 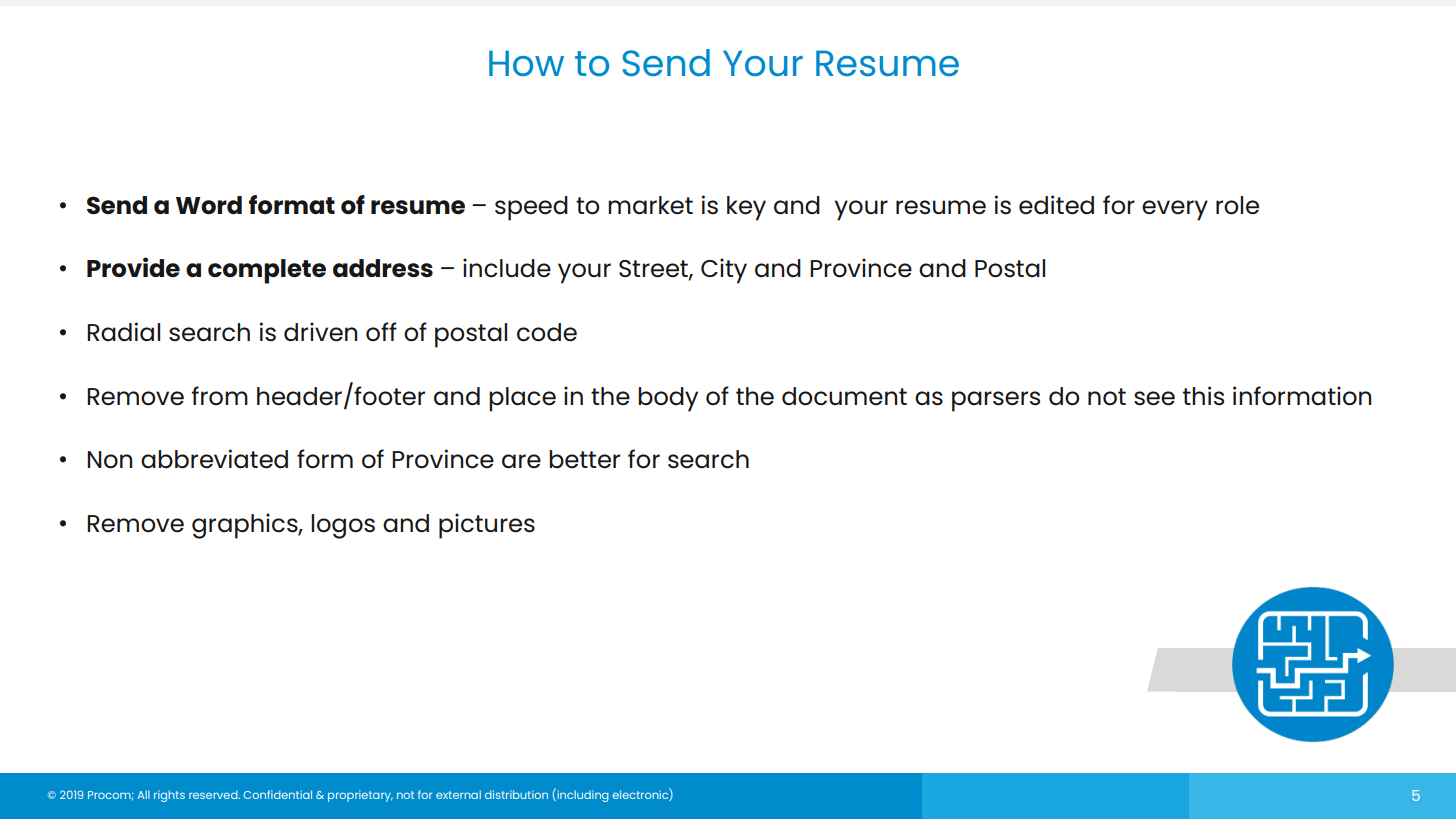 I want to click on logos, so click(x=343, y=526).
